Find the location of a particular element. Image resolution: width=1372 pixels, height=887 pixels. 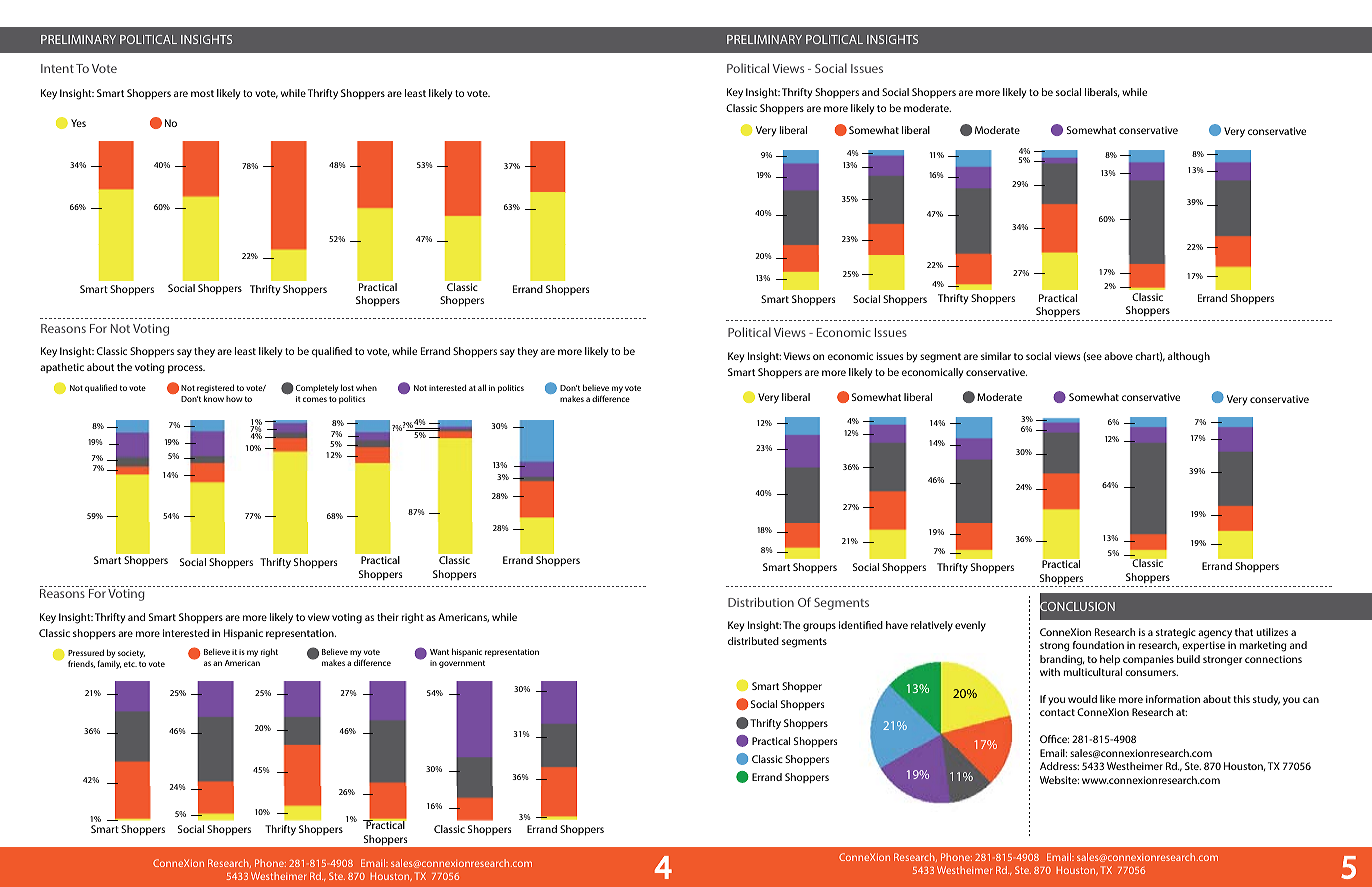

most is located at coordinates (202, 93).
